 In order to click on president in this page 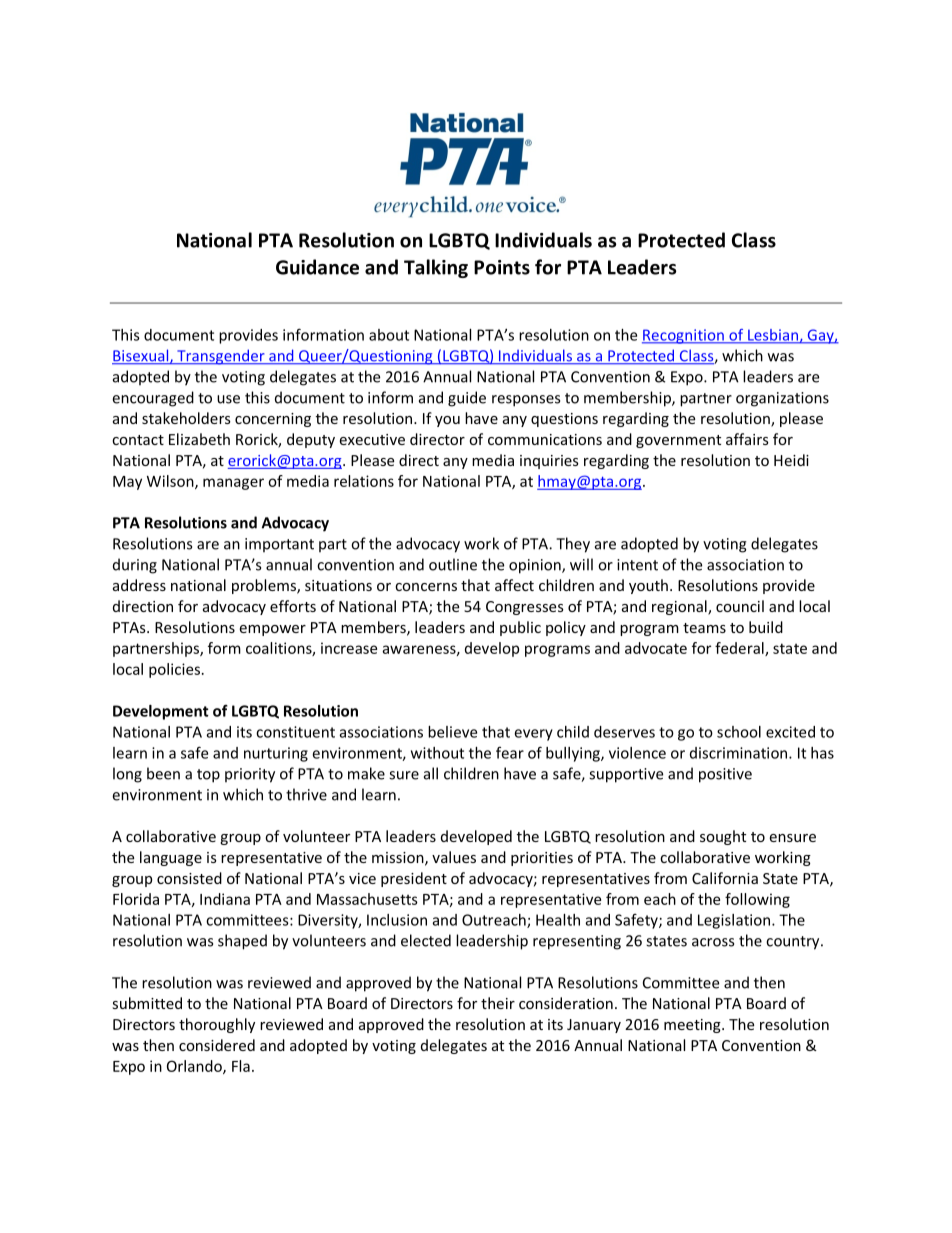, I will do `click(414, 879)`.
